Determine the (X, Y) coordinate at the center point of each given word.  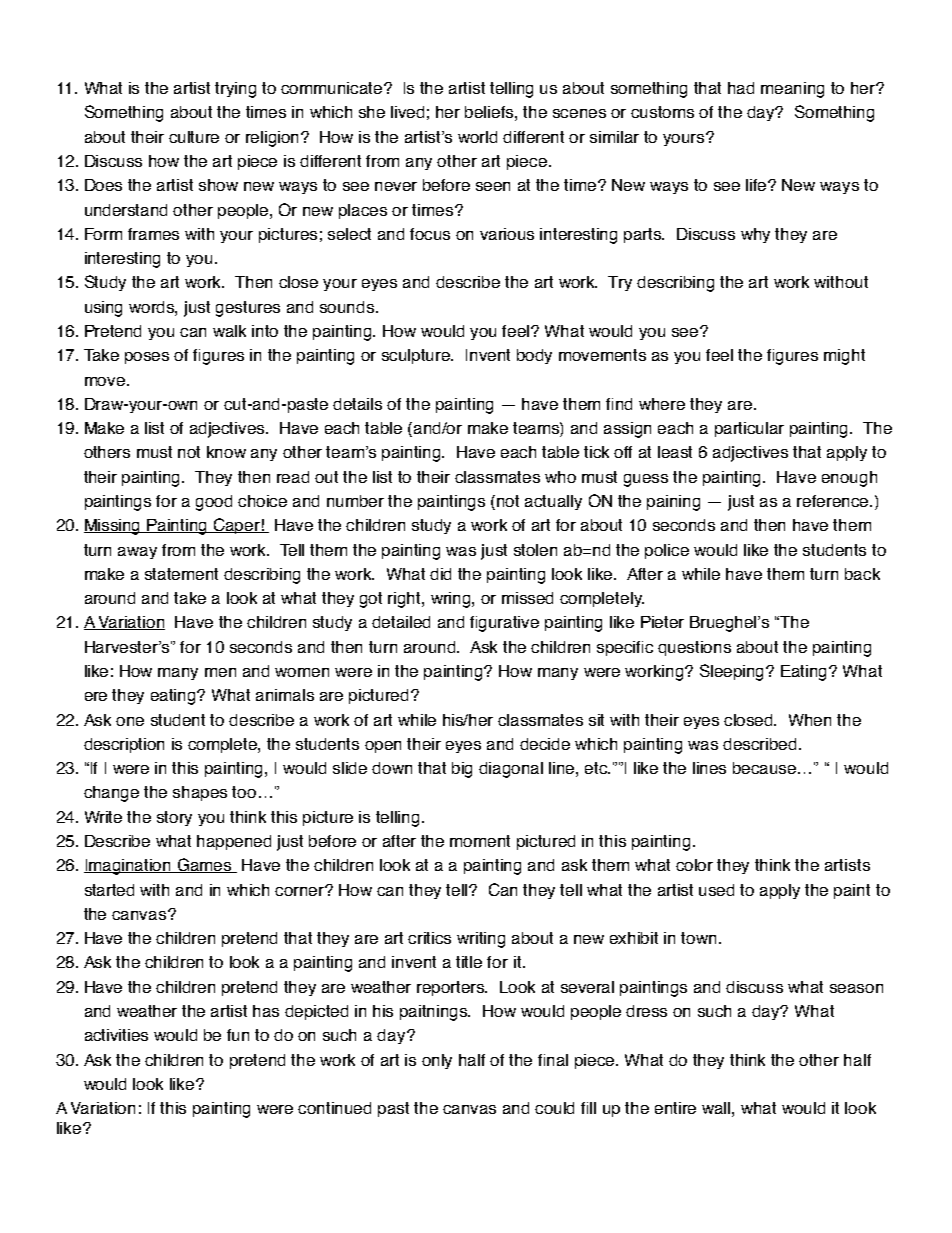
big (462, 770)
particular (749, 429)
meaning (792, 90)
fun (238, 1035)
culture (194, 137)
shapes (200, 793)
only (437, 1061)
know (226, 452)
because (766, 768)
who (560, 477)
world (477, 137)
